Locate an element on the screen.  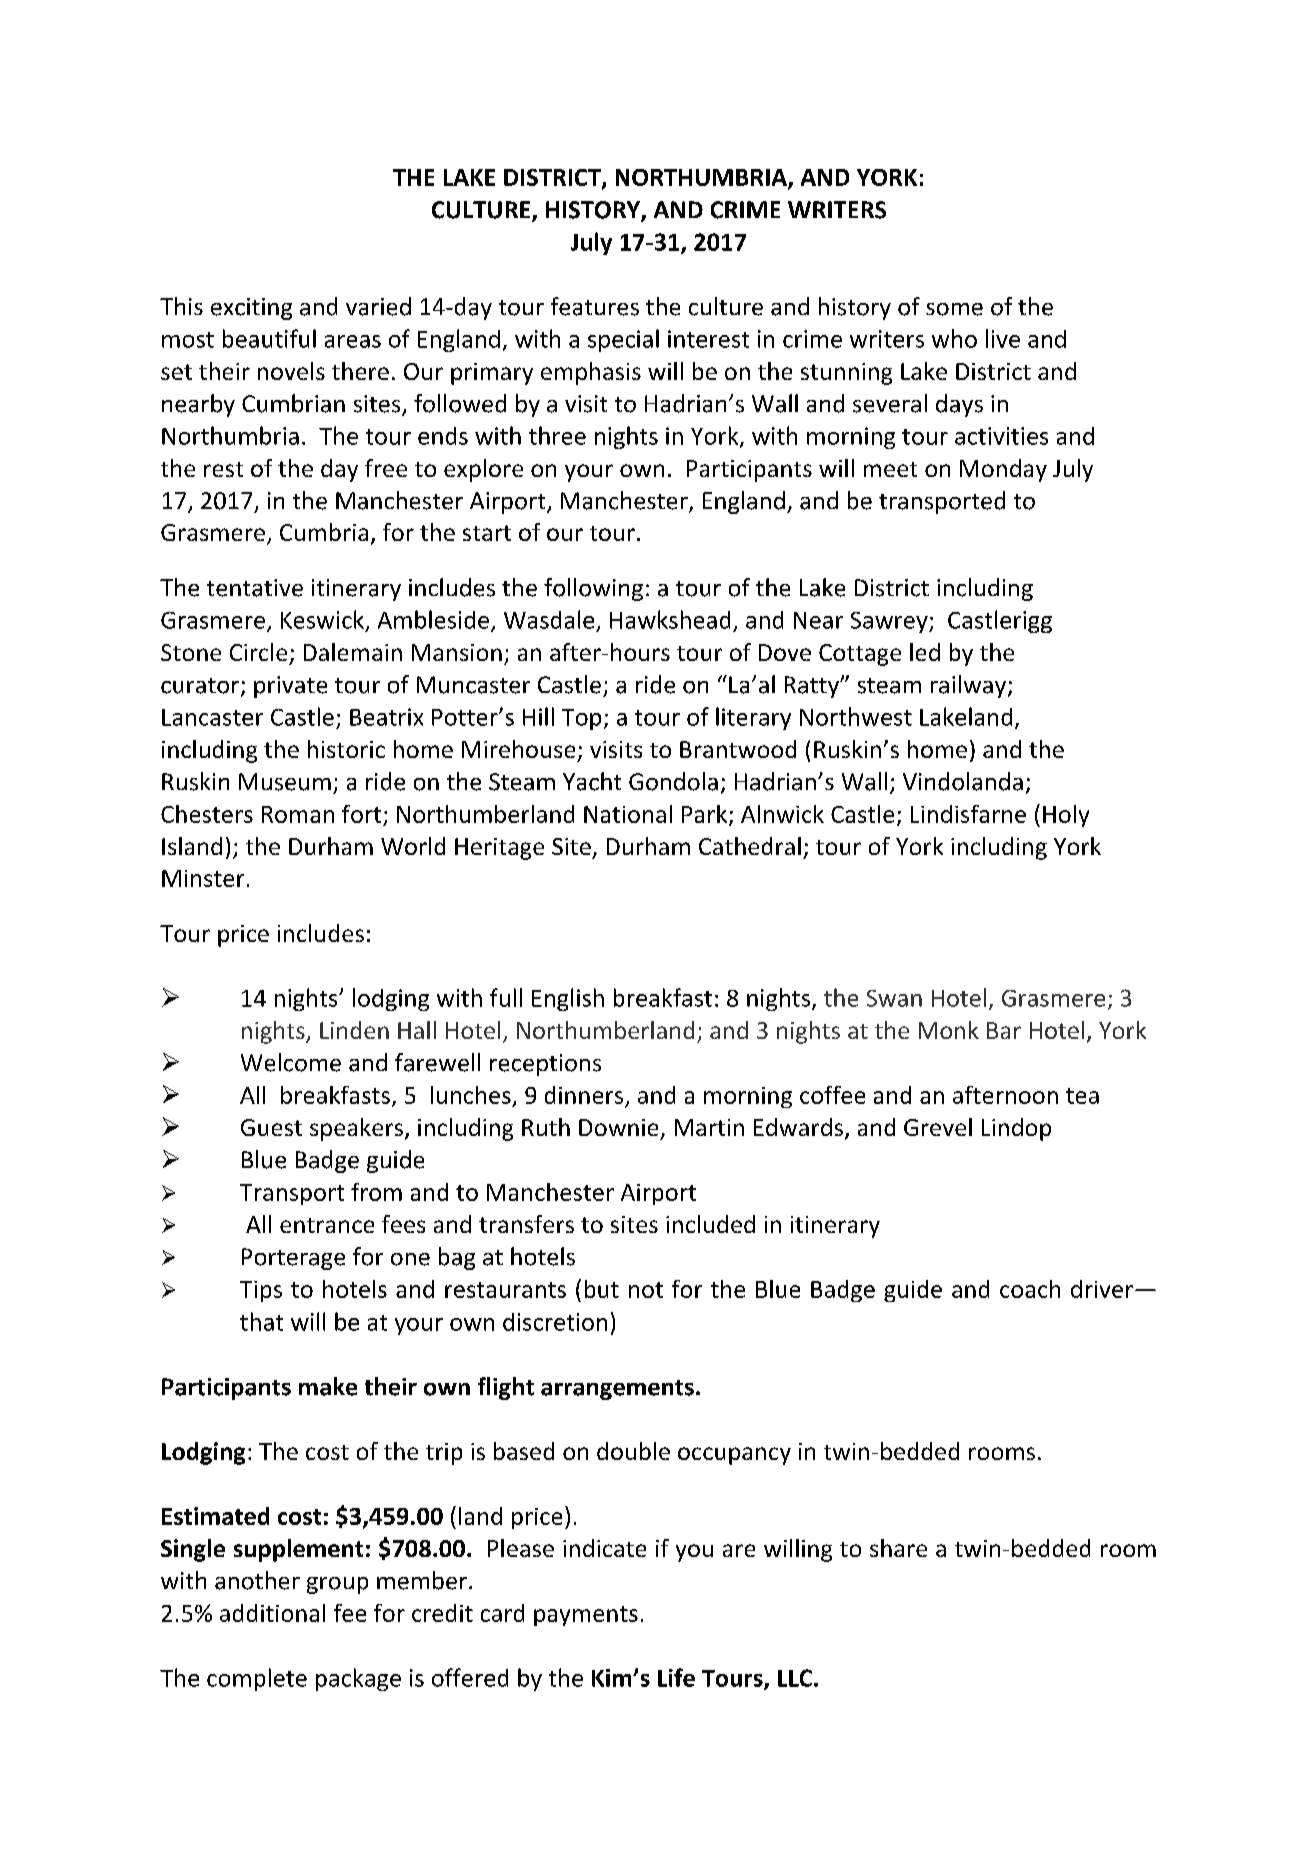
additional is located at coordinates (272, 1613).
